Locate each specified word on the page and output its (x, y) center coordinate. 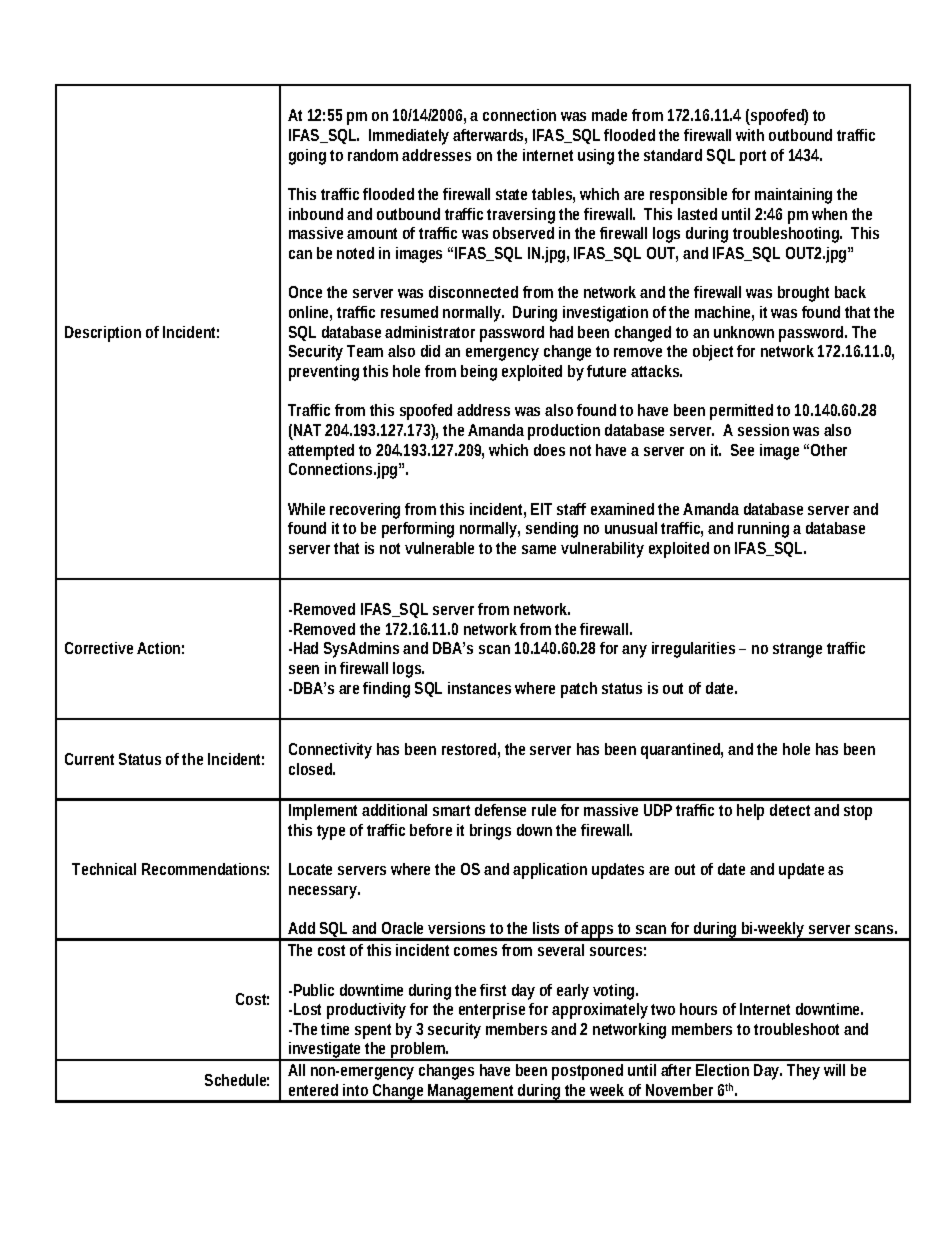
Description (103, 334)
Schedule (237, 1080)
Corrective (99, 648)
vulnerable (439, 548)
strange (797, 650)
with (750, 135)
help (750, 812)
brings (490, 832)
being (479, 373)
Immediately (409, 137)
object (713, 353)
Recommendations (205, 869)
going (307, 157)
